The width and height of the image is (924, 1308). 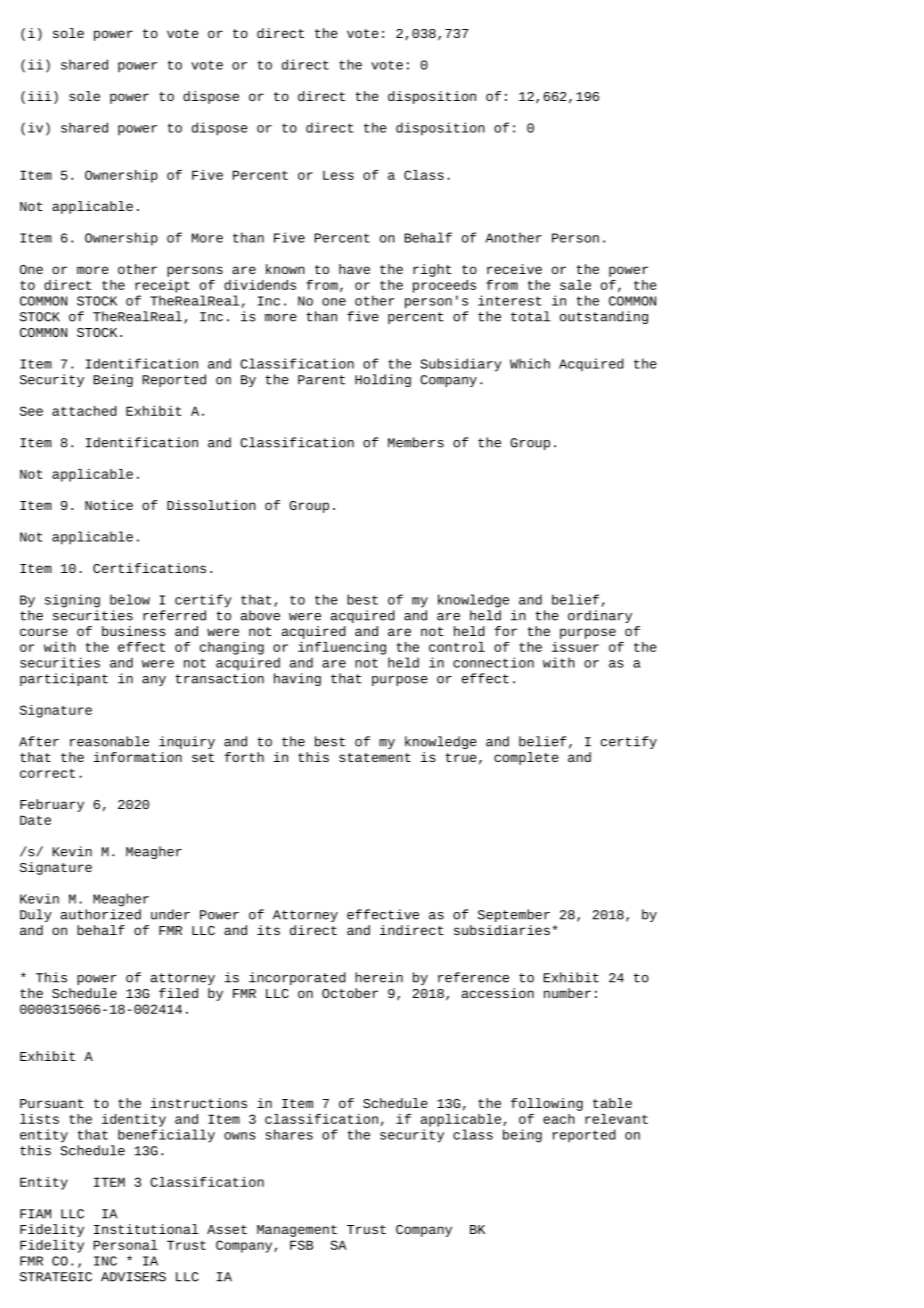 What do you see at coordinates (514, 269) in the image?
I see `receive` at bounding box center [514, 269].
